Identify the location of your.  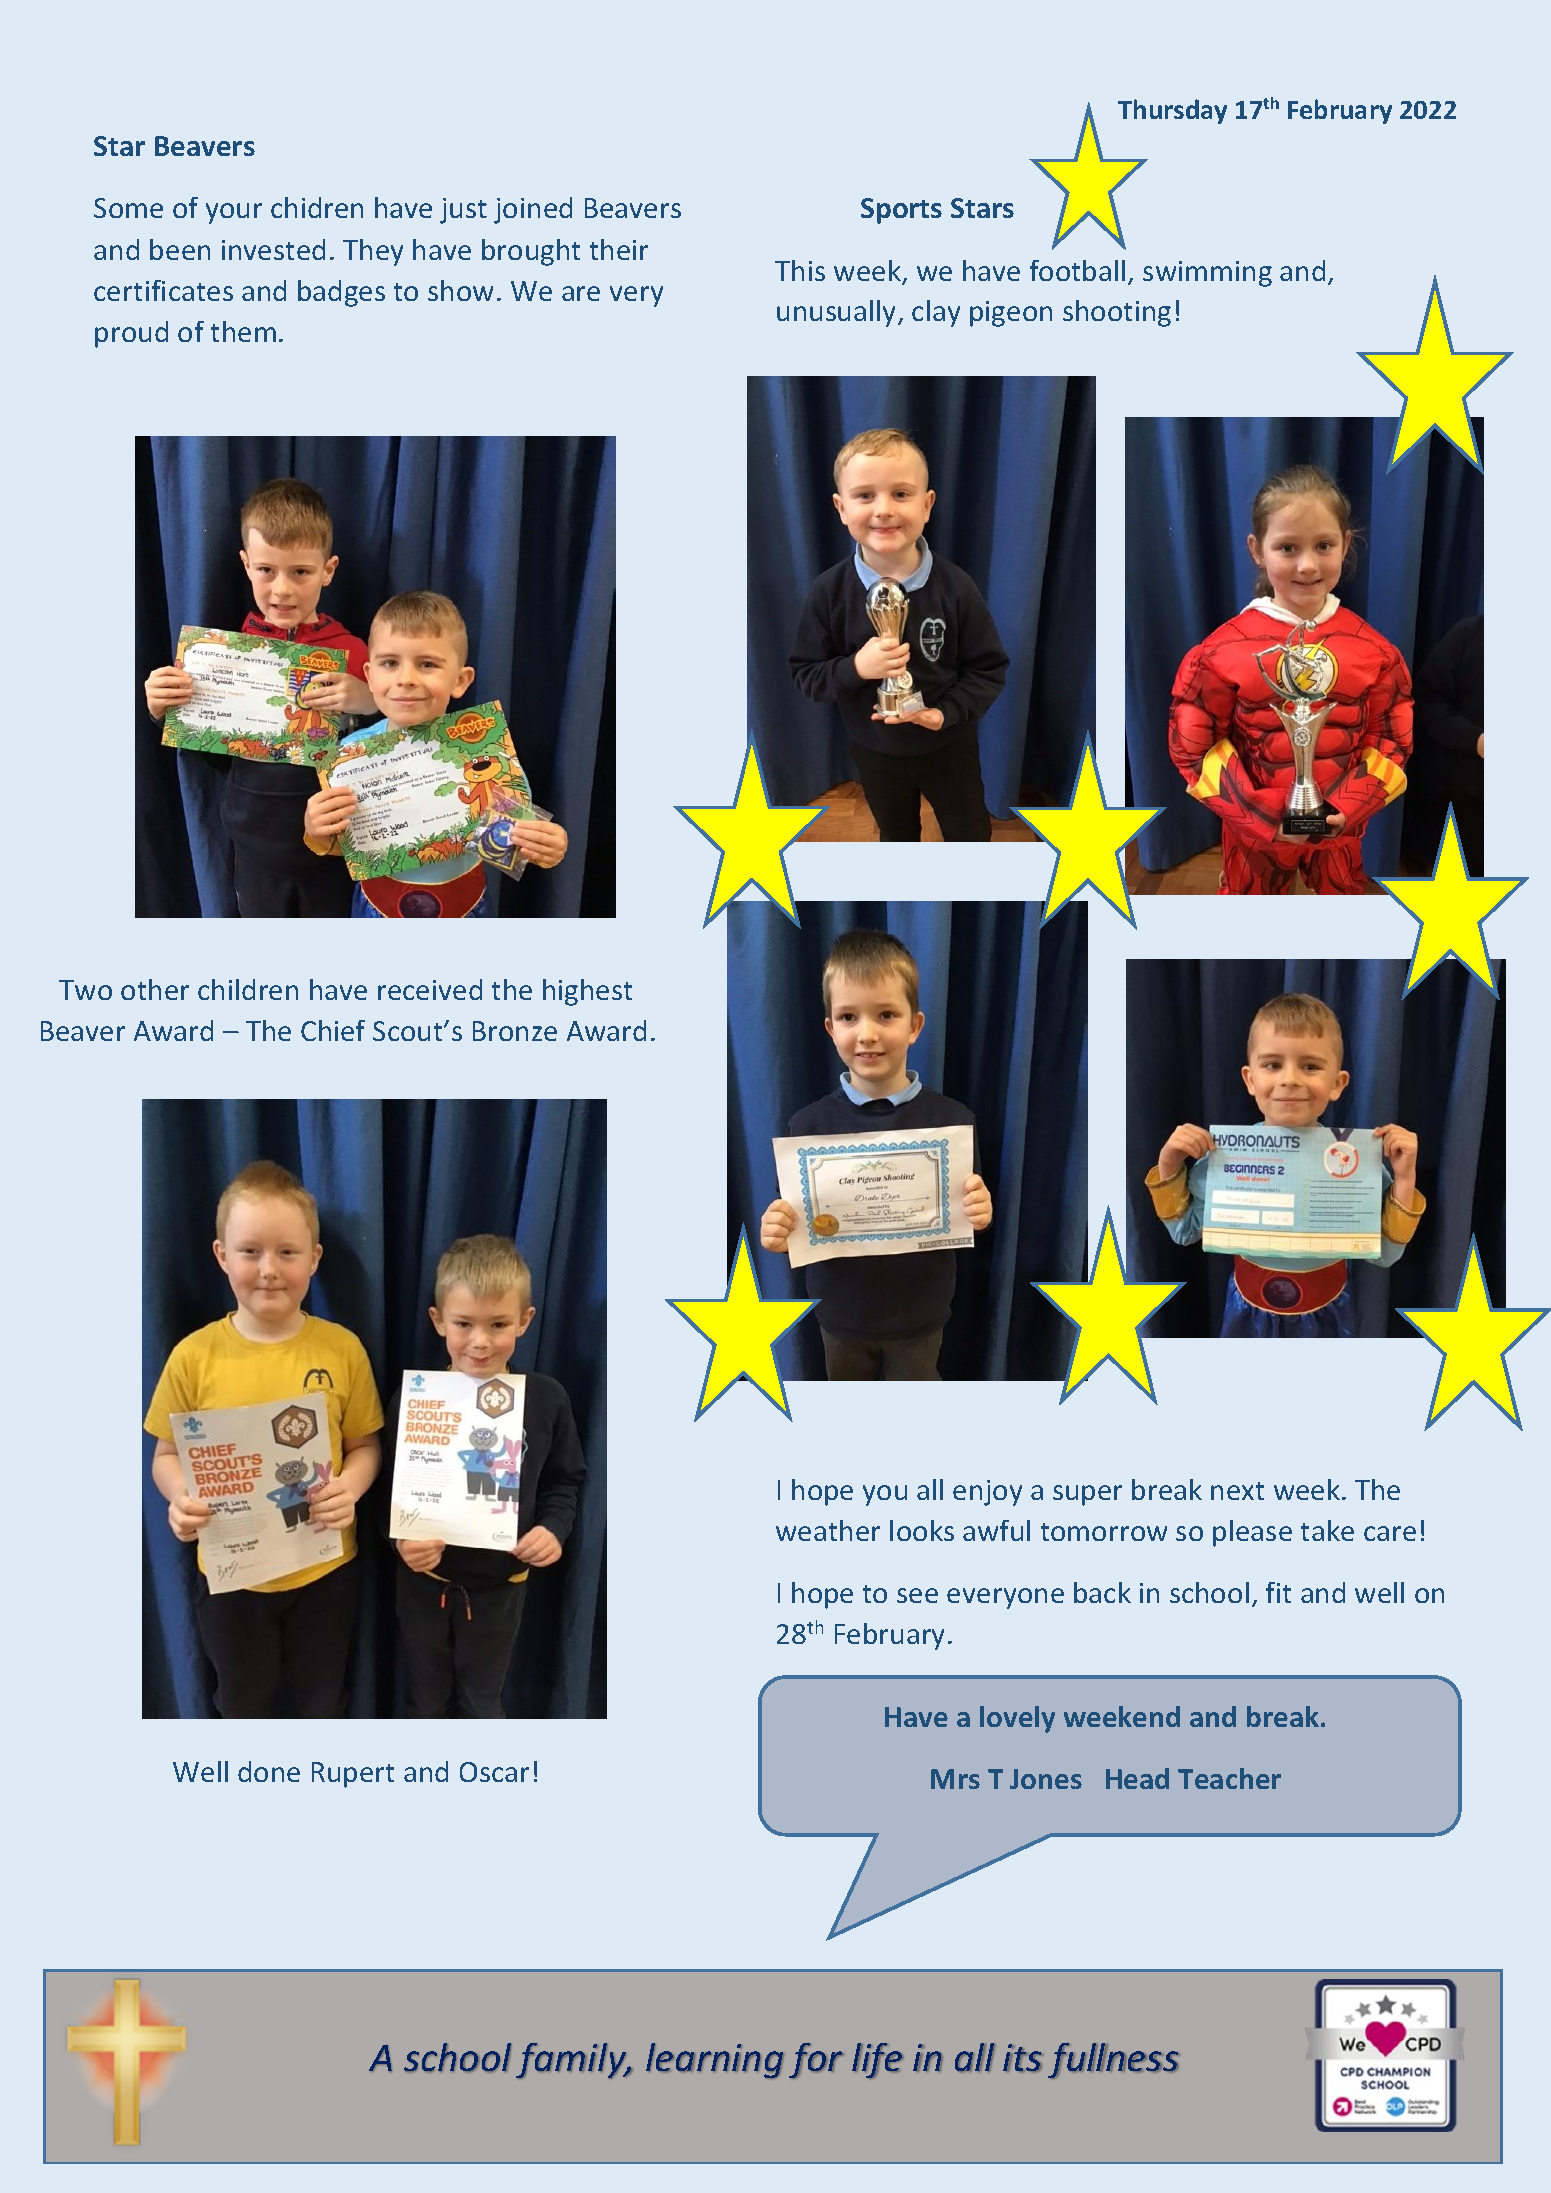
(234, 213).
